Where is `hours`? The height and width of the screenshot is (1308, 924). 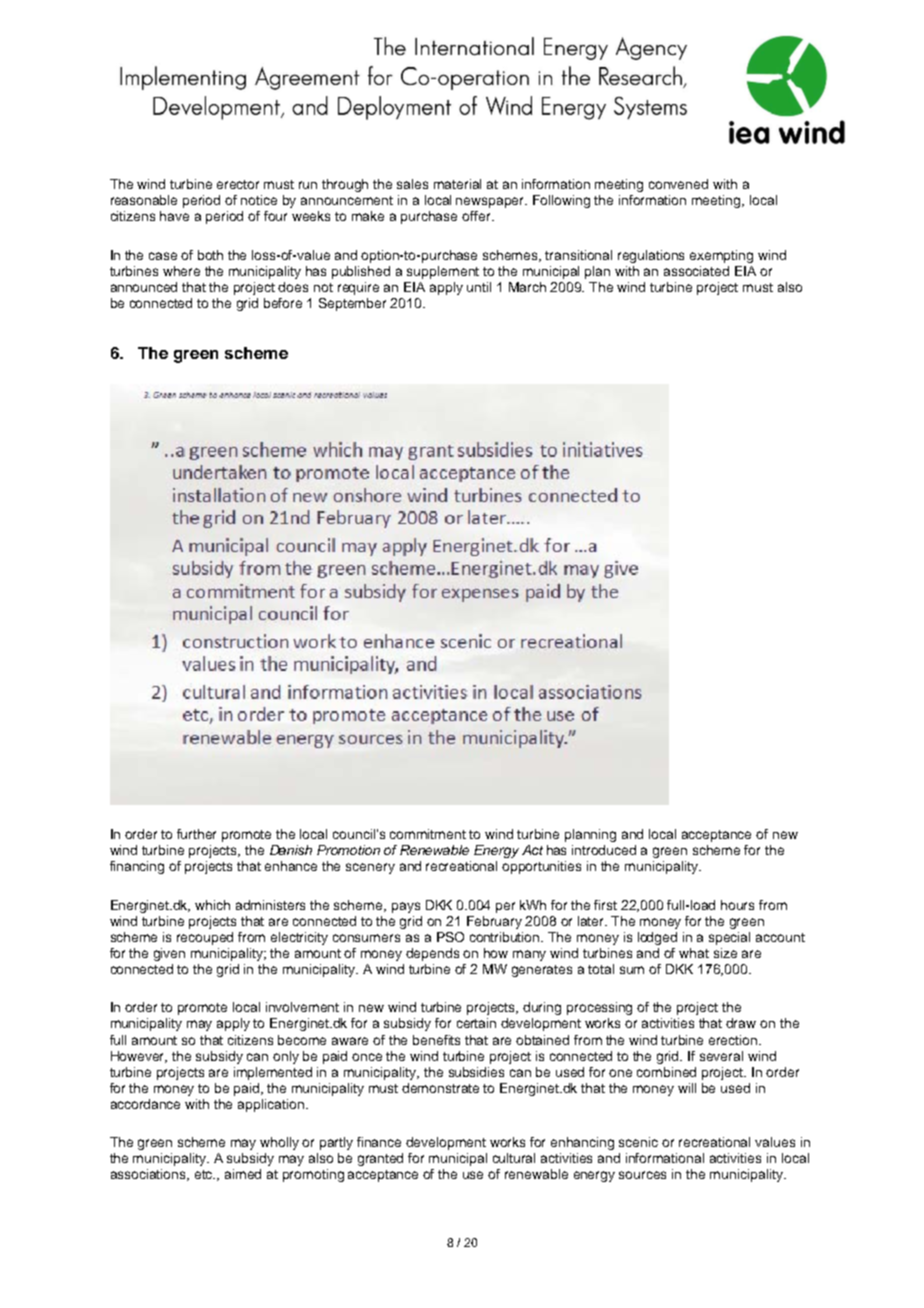 hours is located at coordinates (737, 905).
